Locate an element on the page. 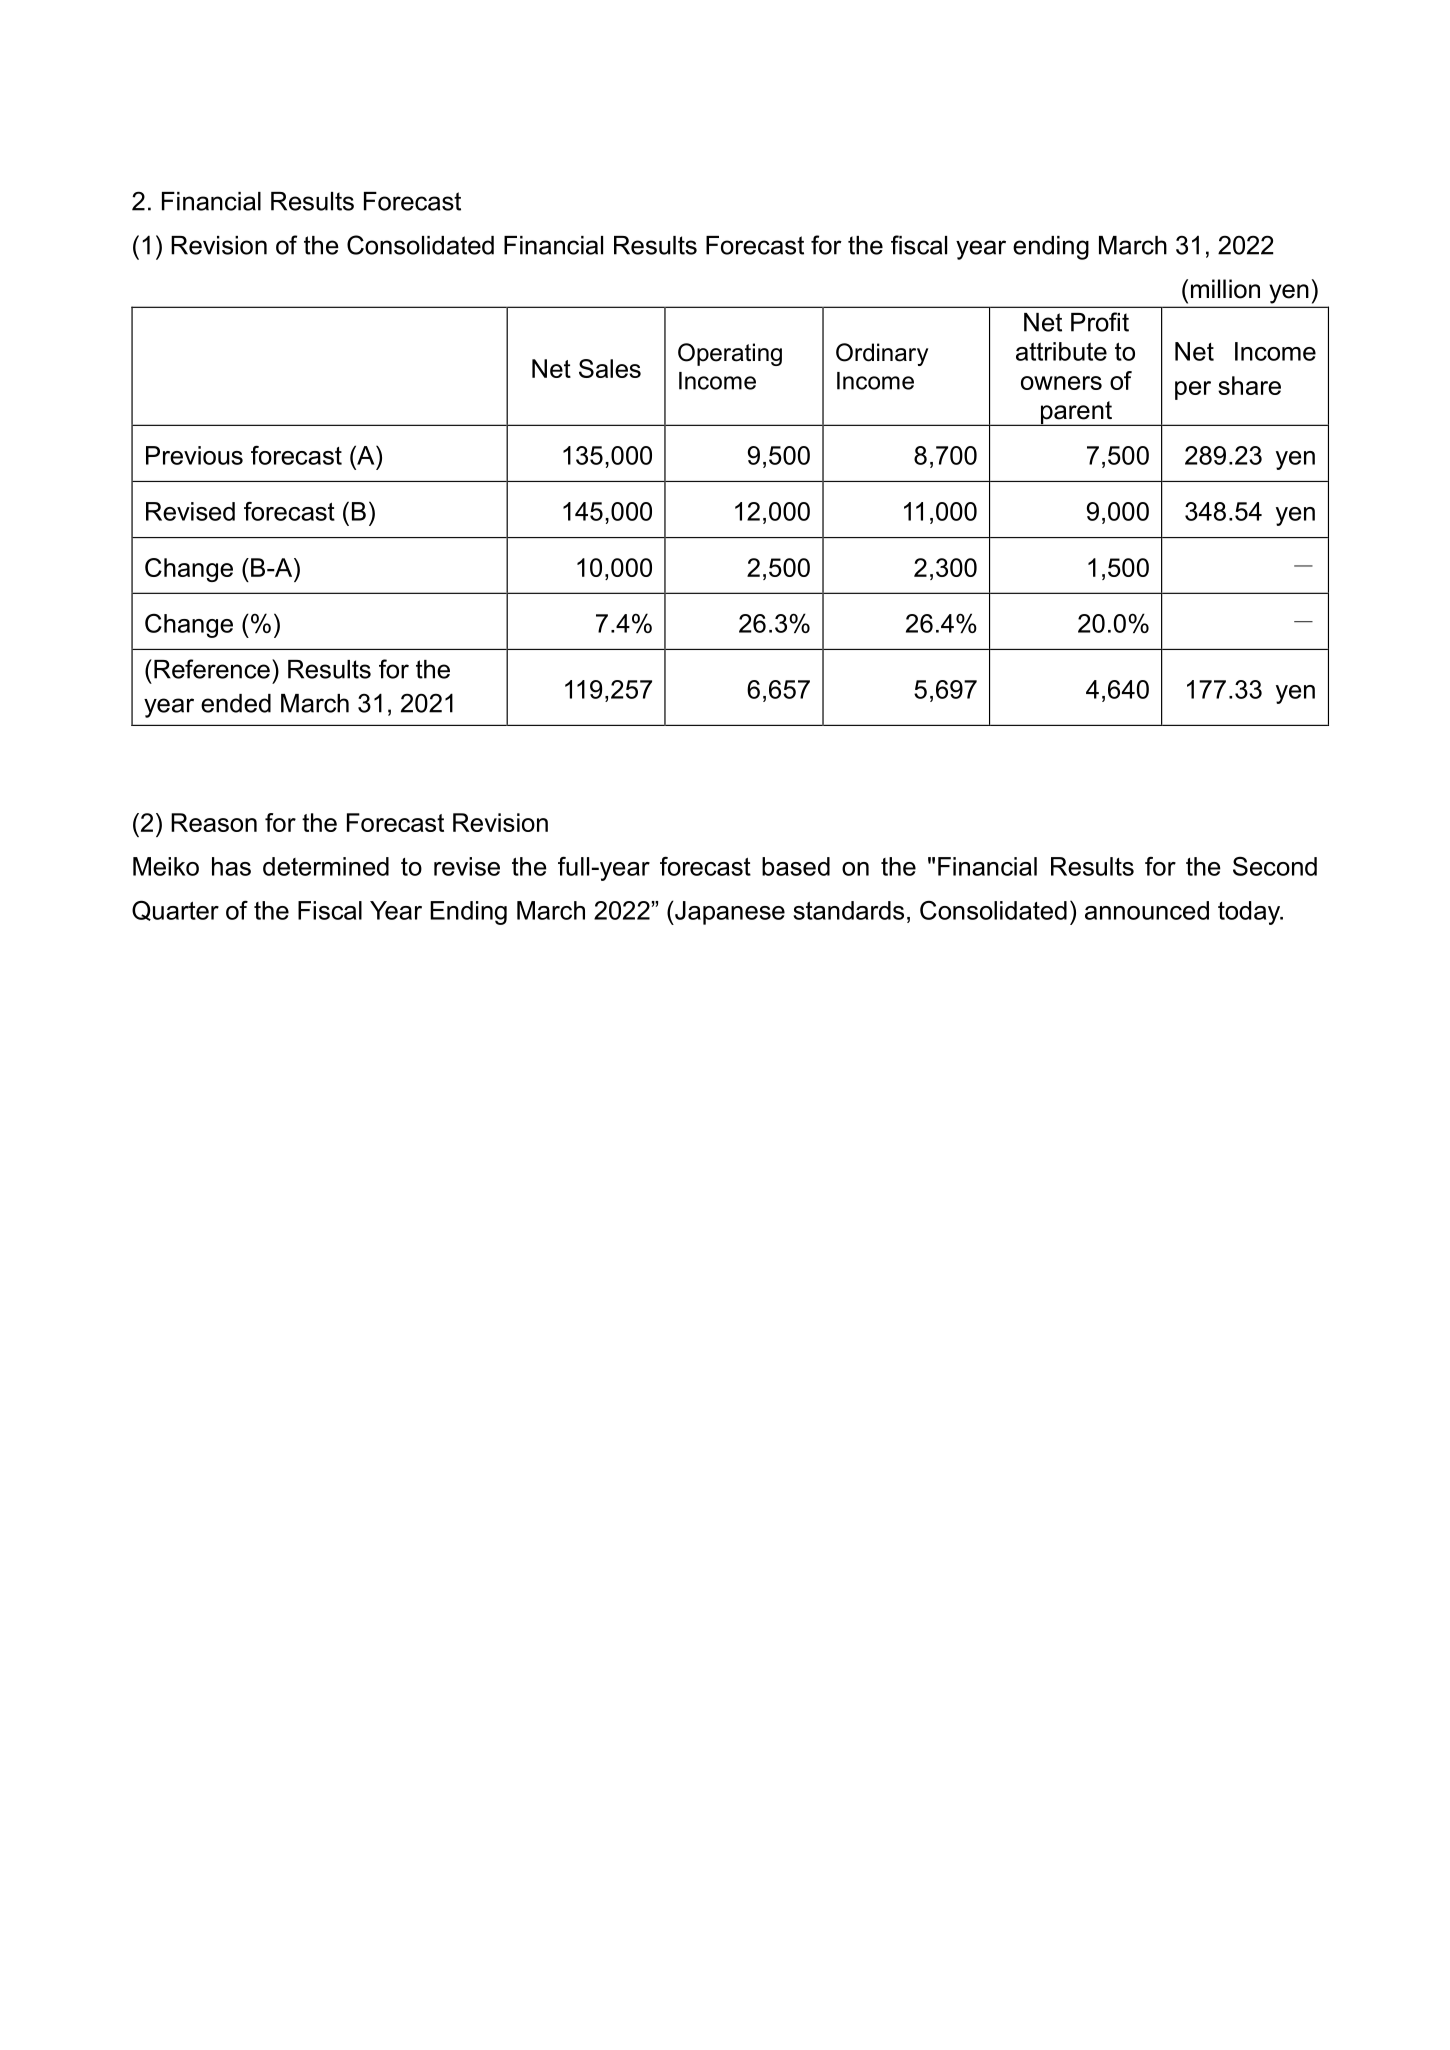 The width and height of the image is (1450, 2050). Second is located at coordinates (1275, 866).
